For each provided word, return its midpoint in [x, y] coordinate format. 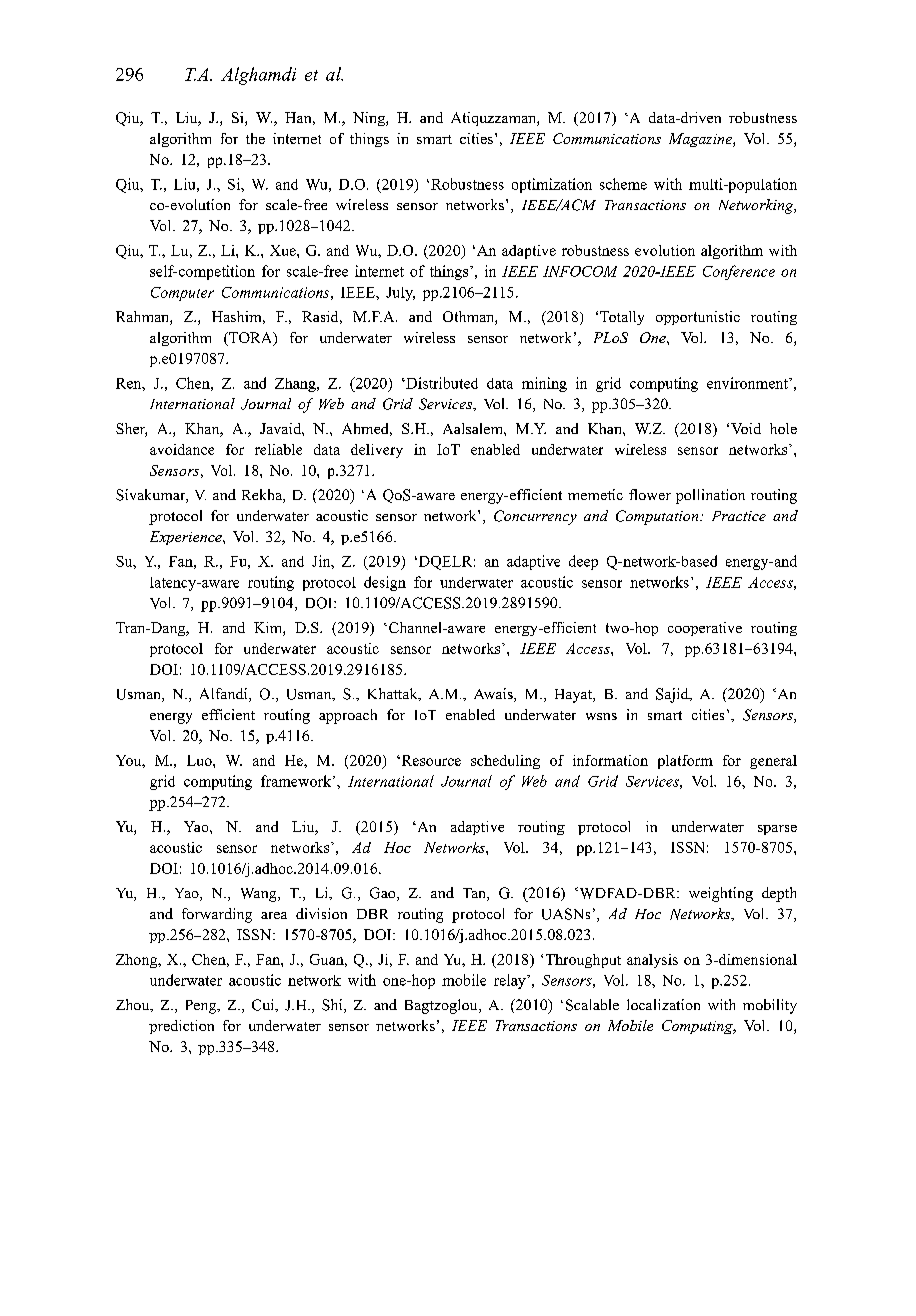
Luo [200, 760]
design [385, 583]
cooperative [705, 629]
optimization [552, 185]
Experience [187, 538]
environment [748, 383]
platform [685, 762]
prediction [181, 1027]
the [255, 138]
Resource [430, 760]
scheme [623, 184]
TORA [251, 339]
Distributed [441, 383]
